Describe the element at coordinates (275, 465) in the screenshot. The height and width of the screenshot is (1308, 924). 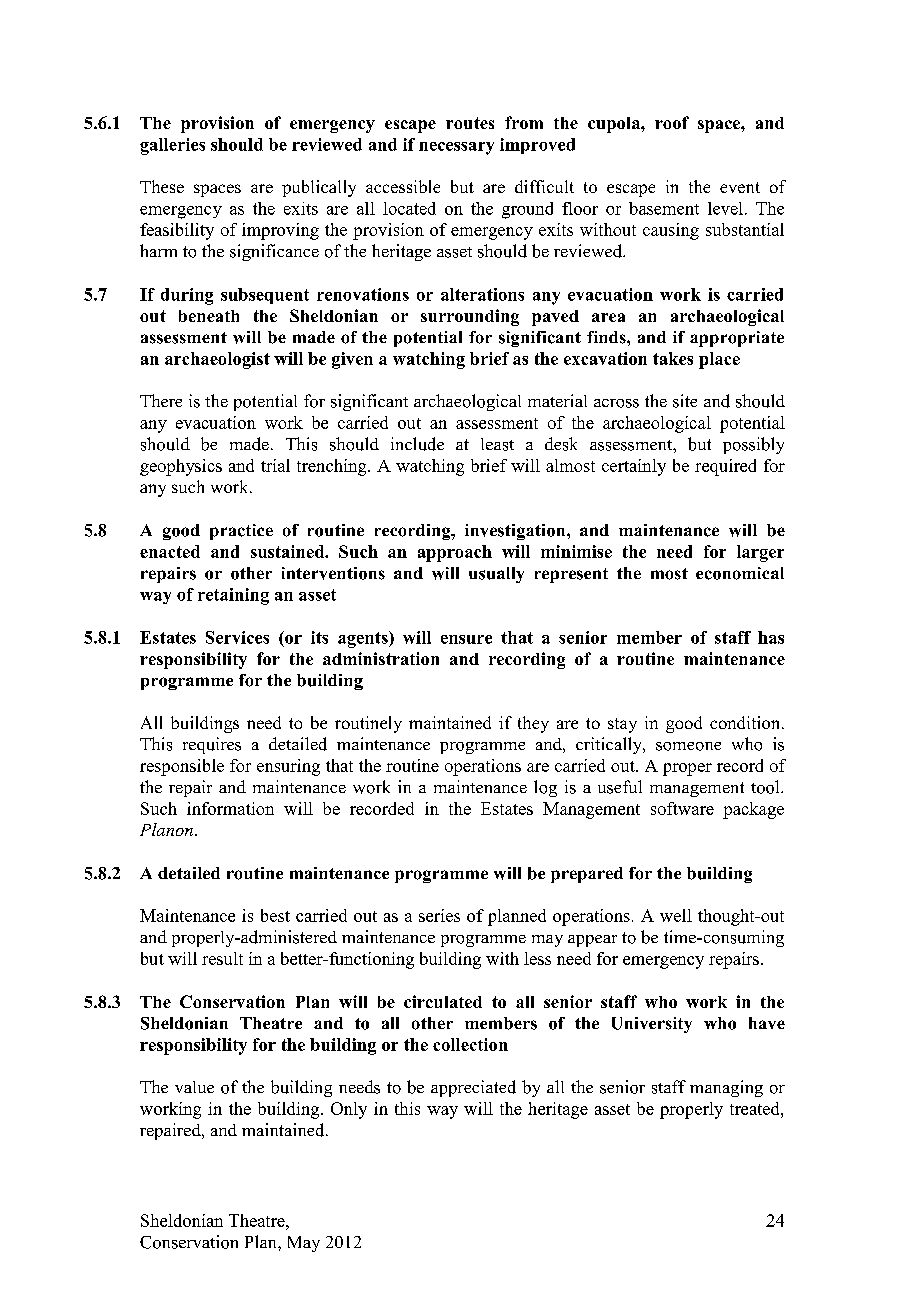
I see `trial` at that location.
